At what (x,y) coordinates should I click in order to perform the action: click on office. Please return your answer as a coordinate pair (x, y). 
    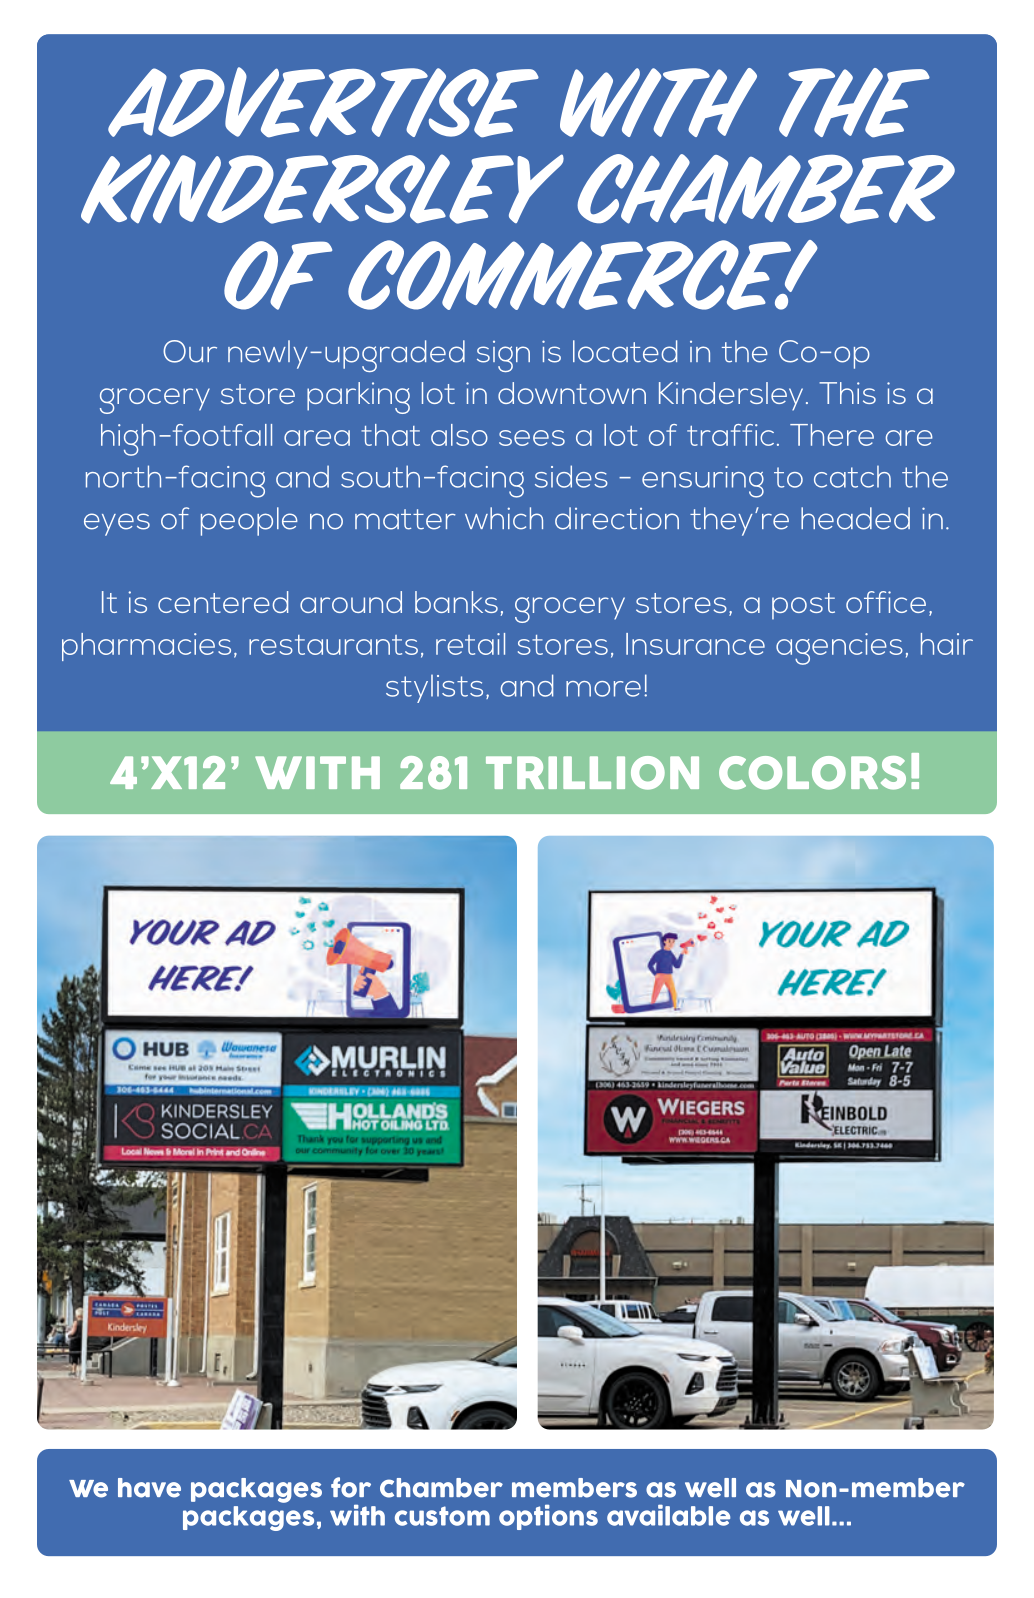
    Looking at the image, I should click on (886, 602).
